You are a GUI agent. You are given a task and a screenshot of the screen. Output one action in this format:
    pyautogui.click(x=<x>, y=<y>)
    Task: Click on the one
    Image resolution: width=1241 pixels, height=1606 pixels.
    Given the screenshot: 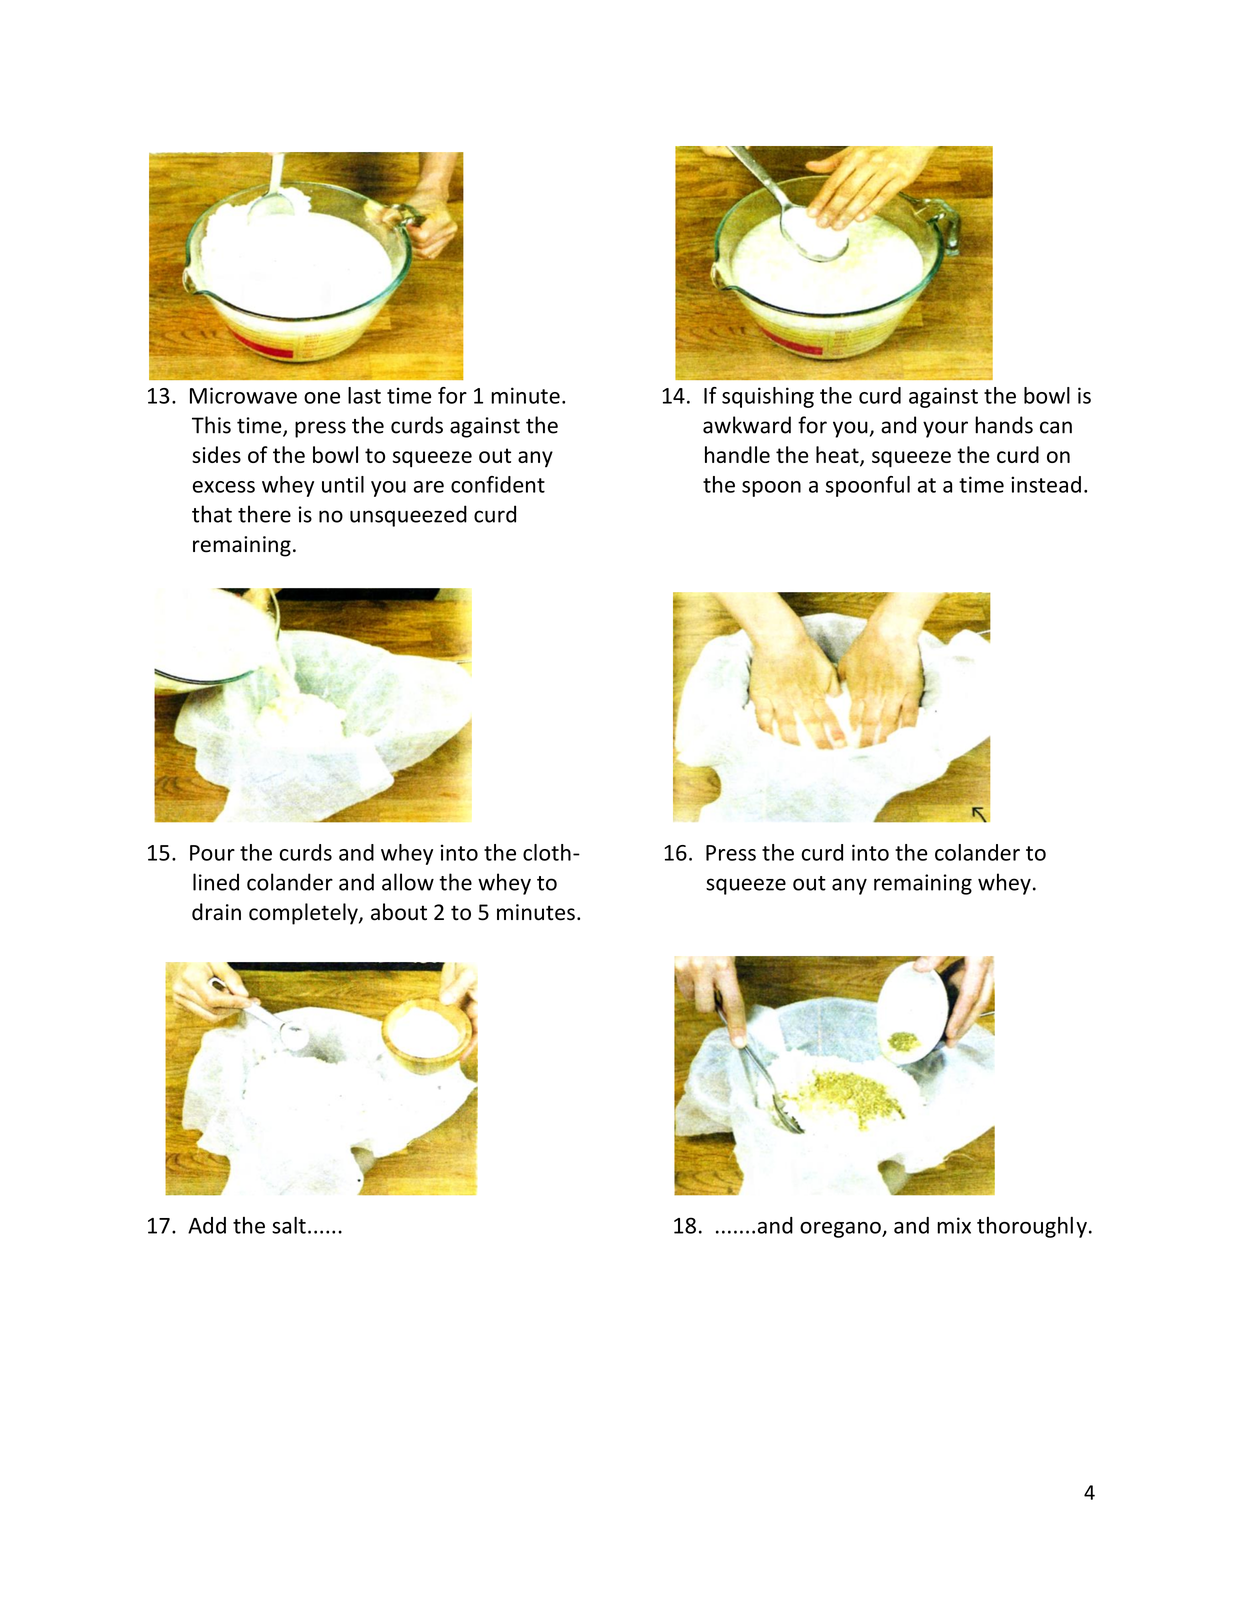 What is the action you would take?
    pyautogui.click(x=322, y=398)
